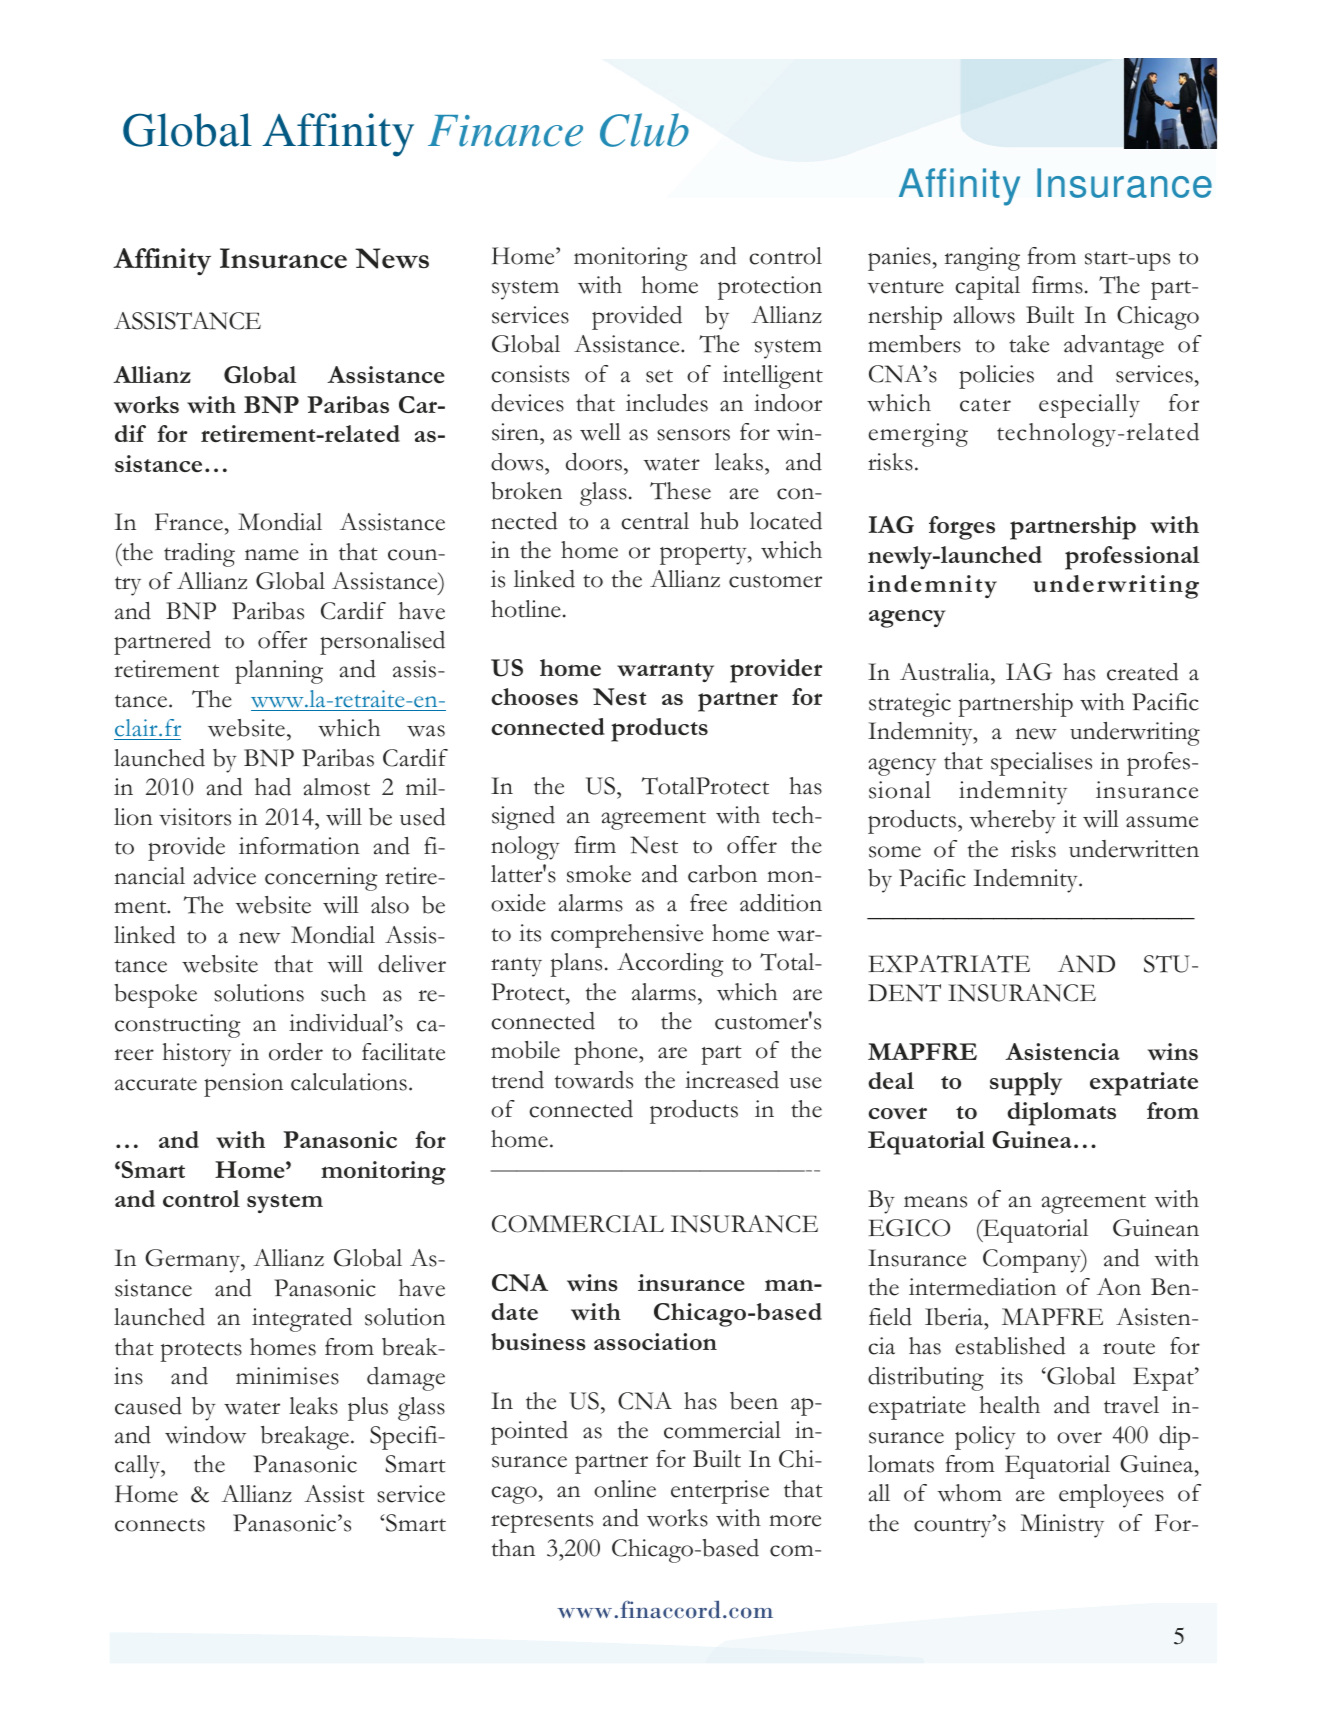 The height and width of the screenshot is (1727, 1335). Describe the element at coordinates (644, 130) in the screenshot. I see `Club` at that location.
